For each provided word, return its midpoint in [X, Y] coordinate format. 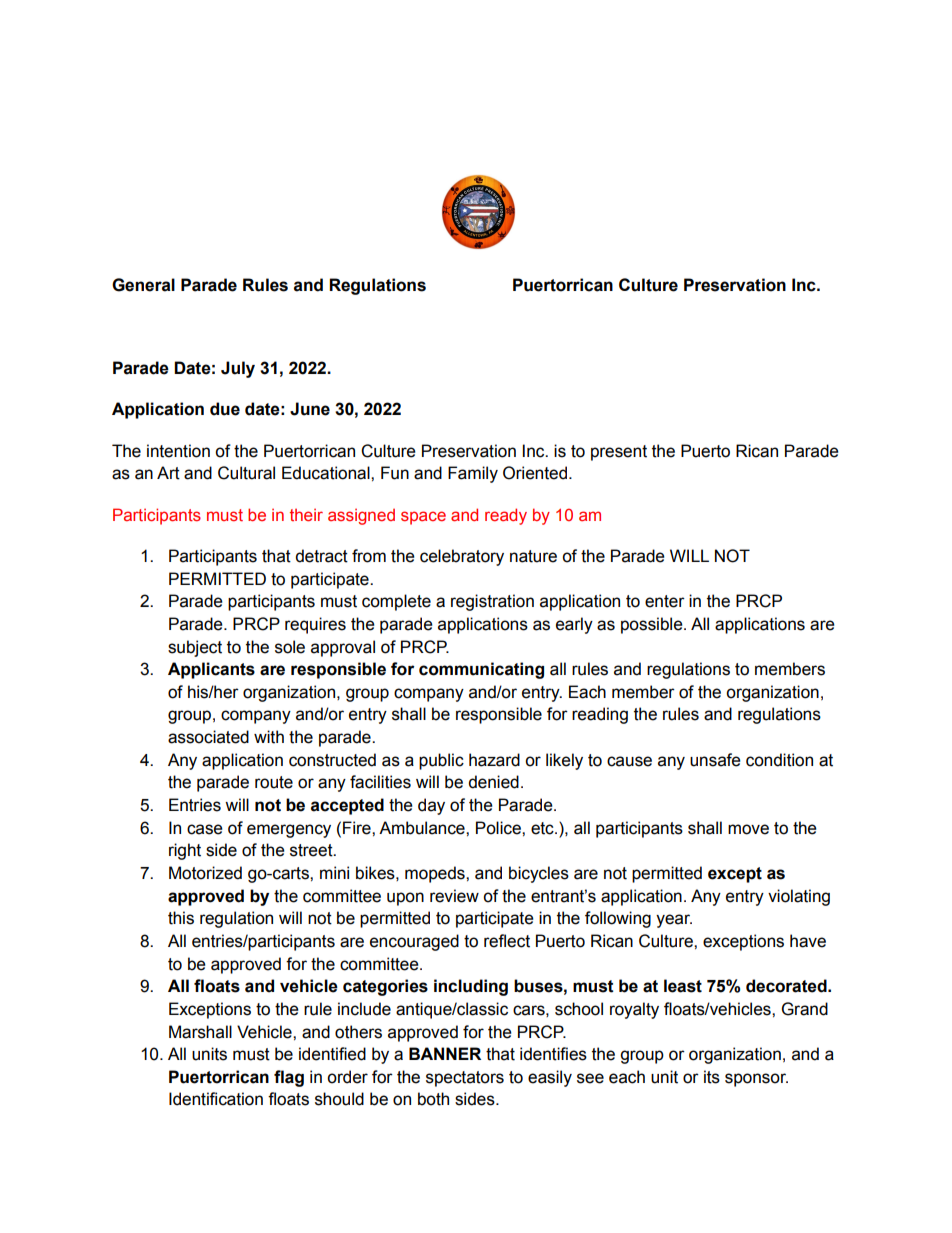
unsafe [715, 760]
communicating [481, 670]
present [619, 453]
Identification [216, 1099]
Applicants [211, 670]
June [310, 409]
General [143, 285]
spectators [465, 1079]
